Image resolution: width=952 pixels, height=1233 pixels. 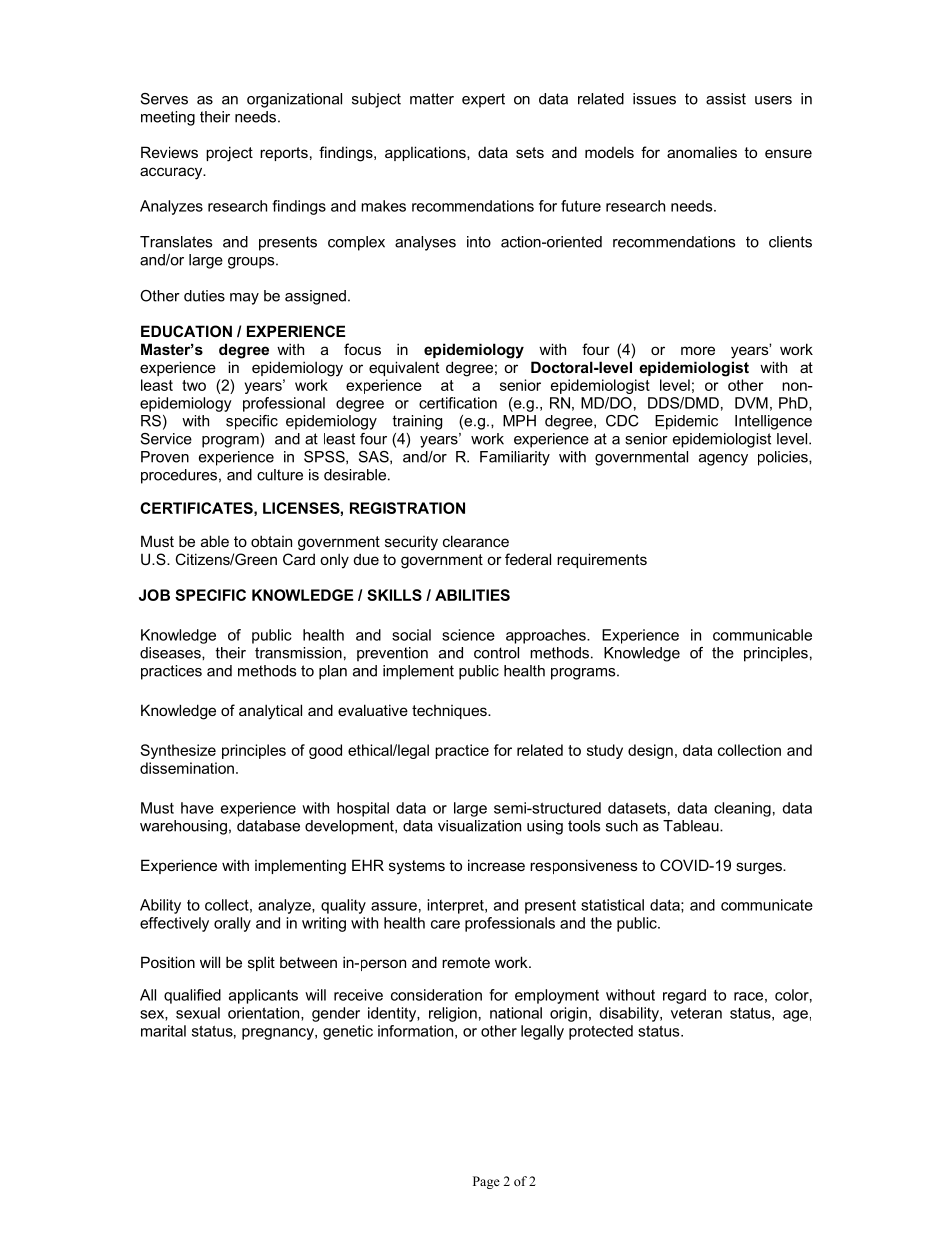 I want to click on remote, so click(x=466, y=962).
